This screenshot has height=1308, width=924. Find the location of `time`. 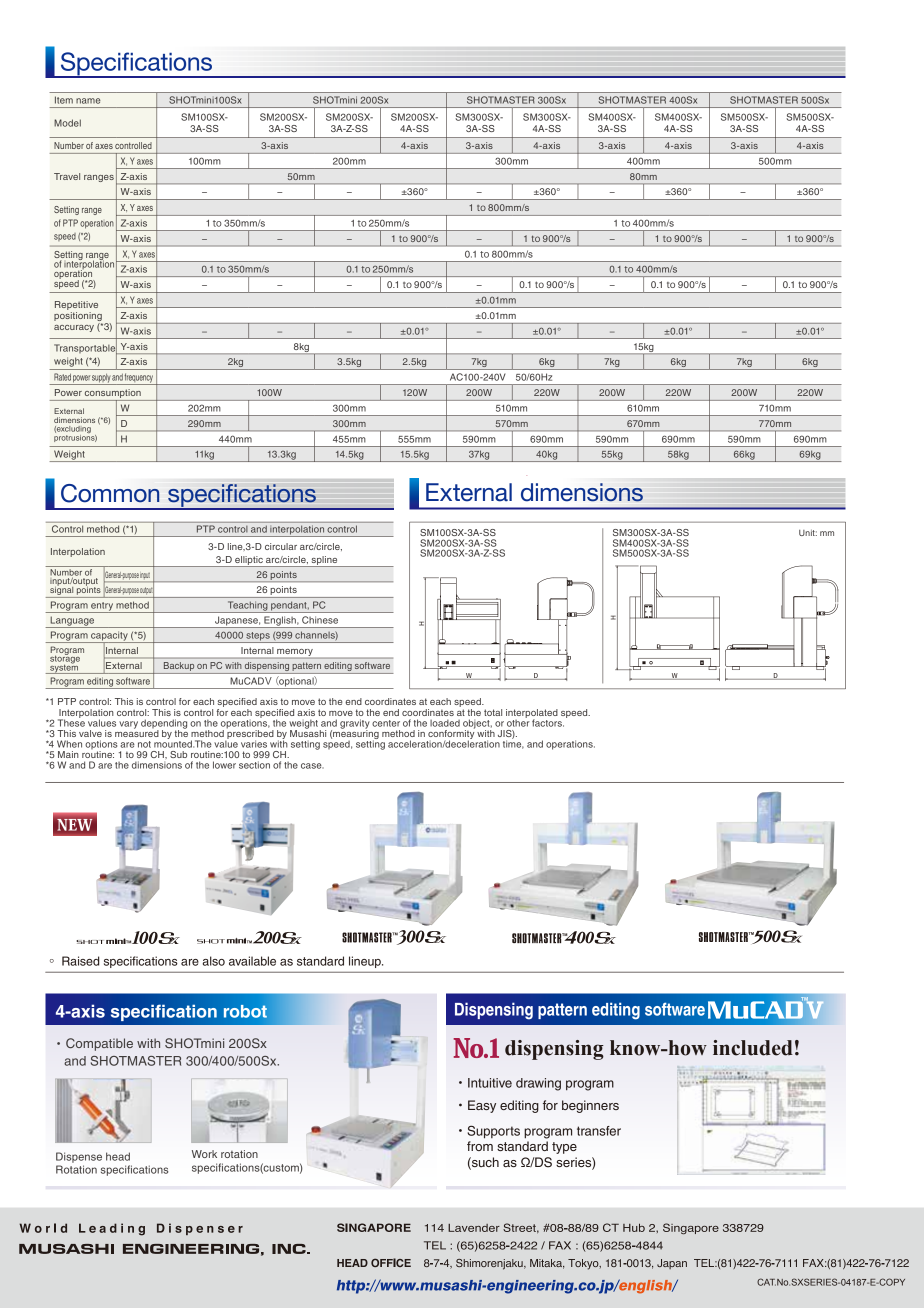

time is located at coordinates (513, 743).
